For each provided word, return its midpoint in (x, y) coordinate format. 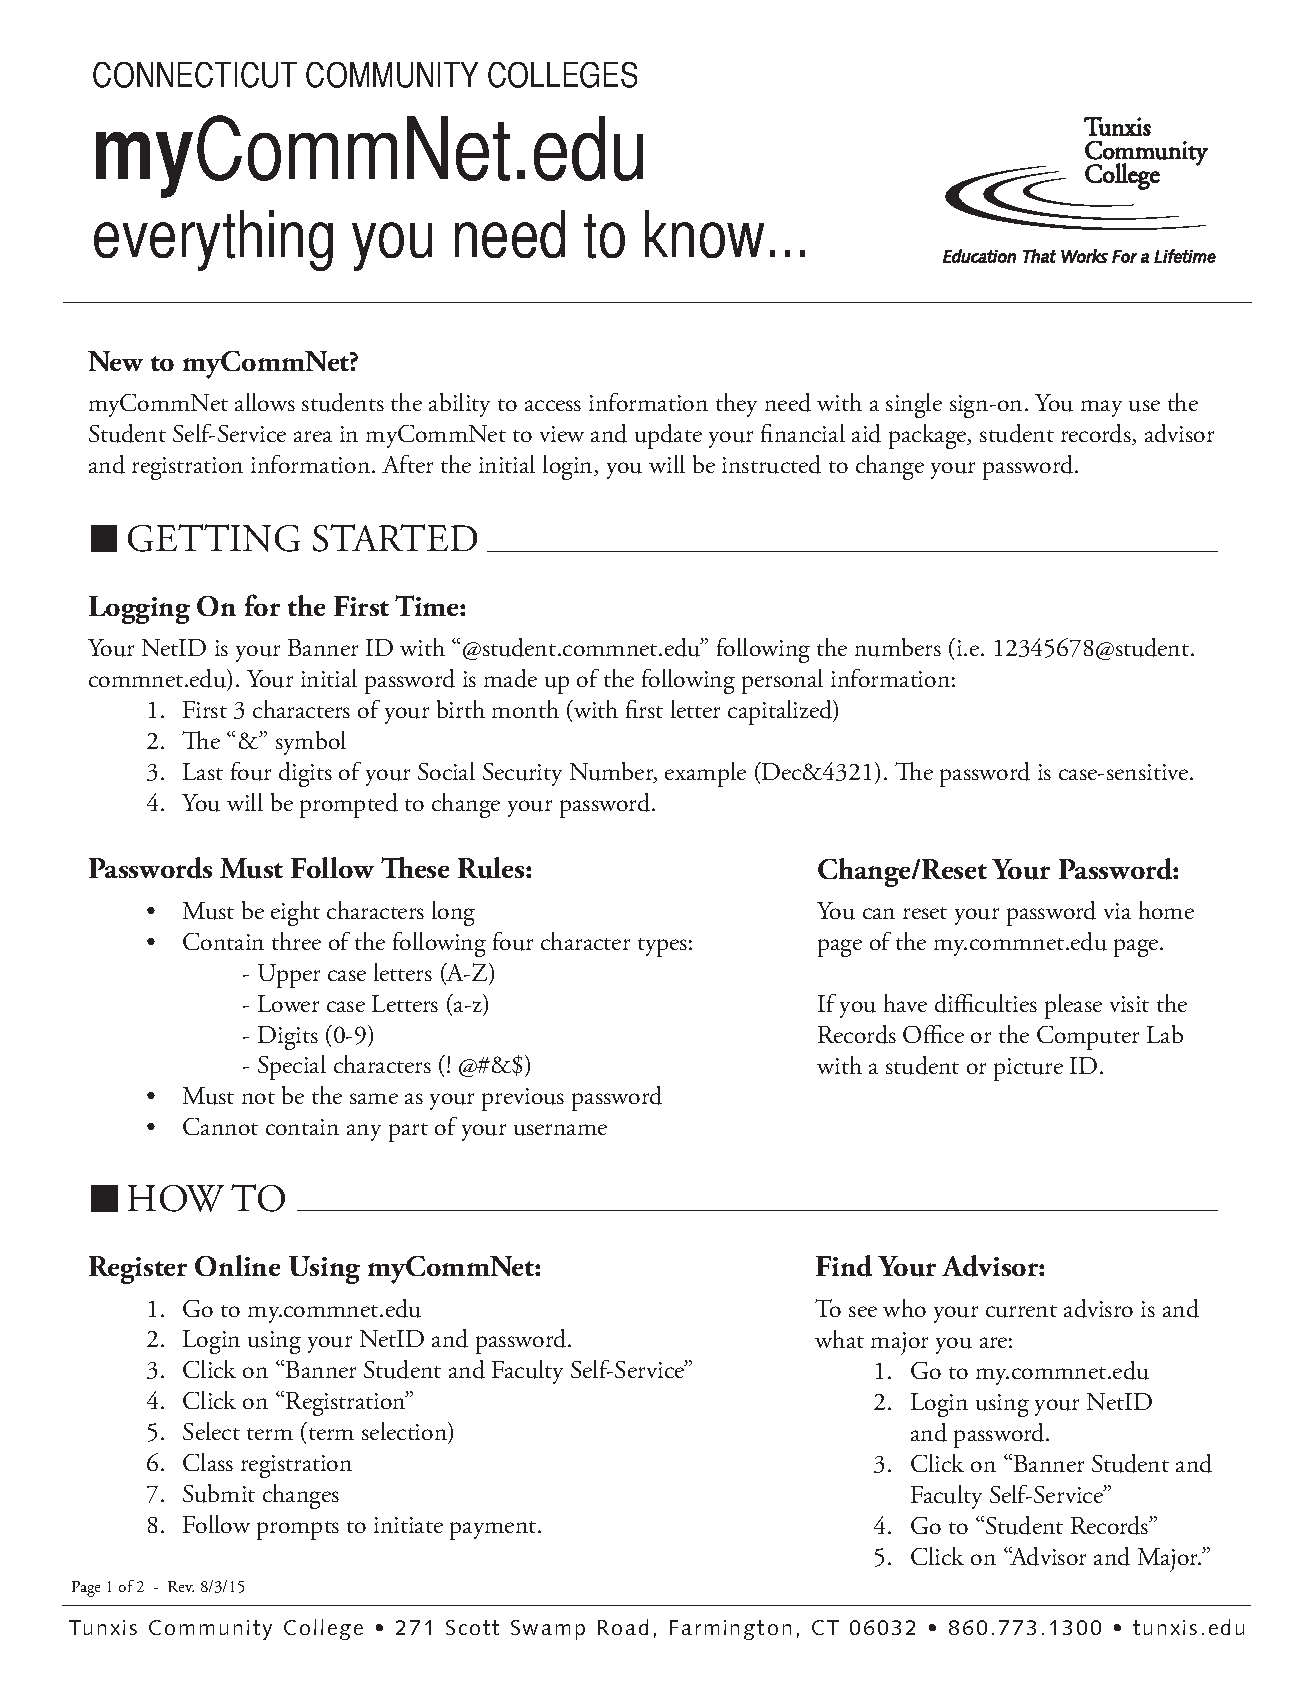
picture (1028, 1069)
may (1101, 408)
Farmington (730, 1630)
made (510, 678)
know (704, 234)
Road (623, 1627)
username (560, 1130)
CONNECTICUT (195, 75)
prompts (298, 1530)
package (929, 436)
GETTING (214, 538)
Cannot (220, 1126)
